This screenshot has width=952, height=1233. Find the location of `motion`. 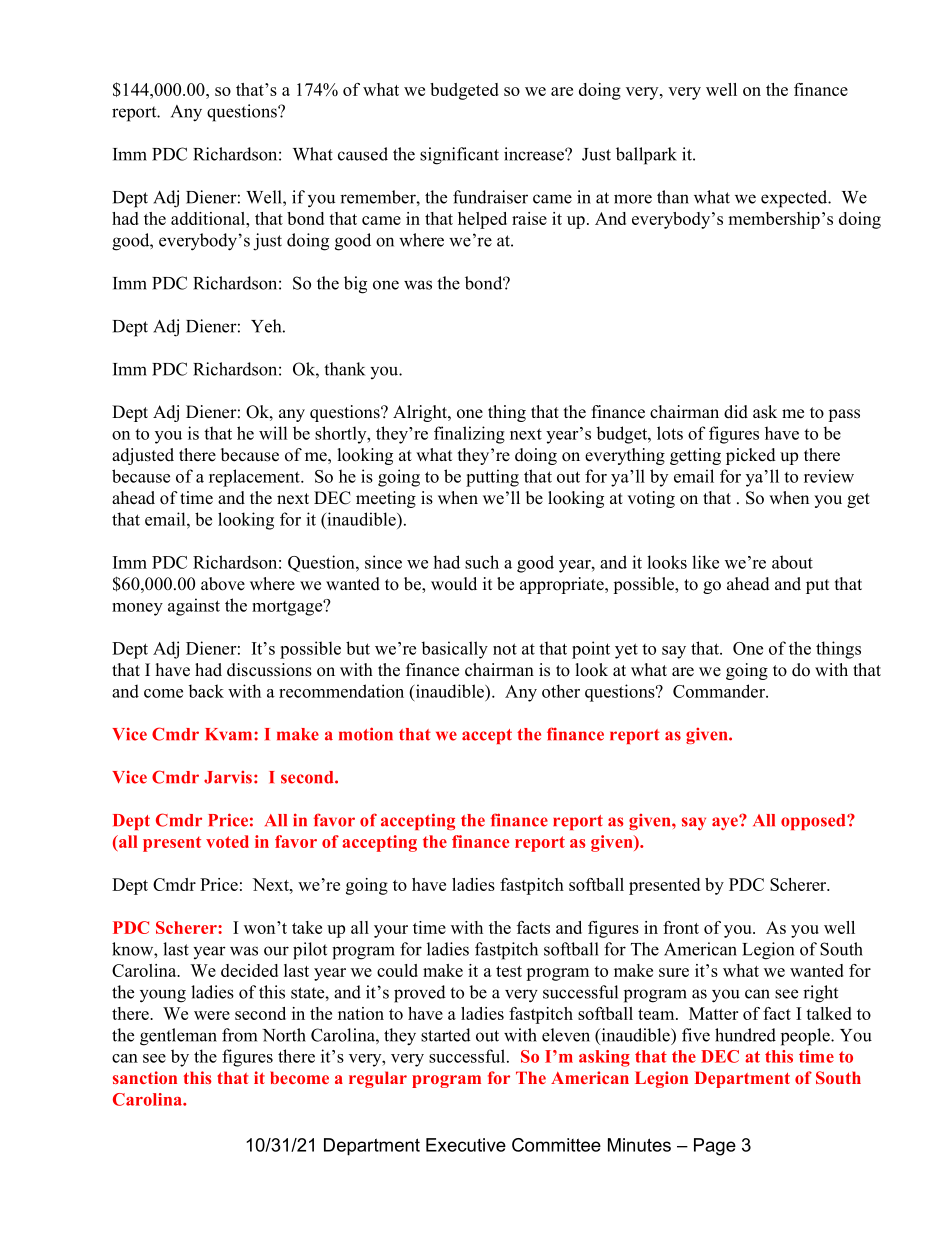

motion is located at coordinates (366, 734).
